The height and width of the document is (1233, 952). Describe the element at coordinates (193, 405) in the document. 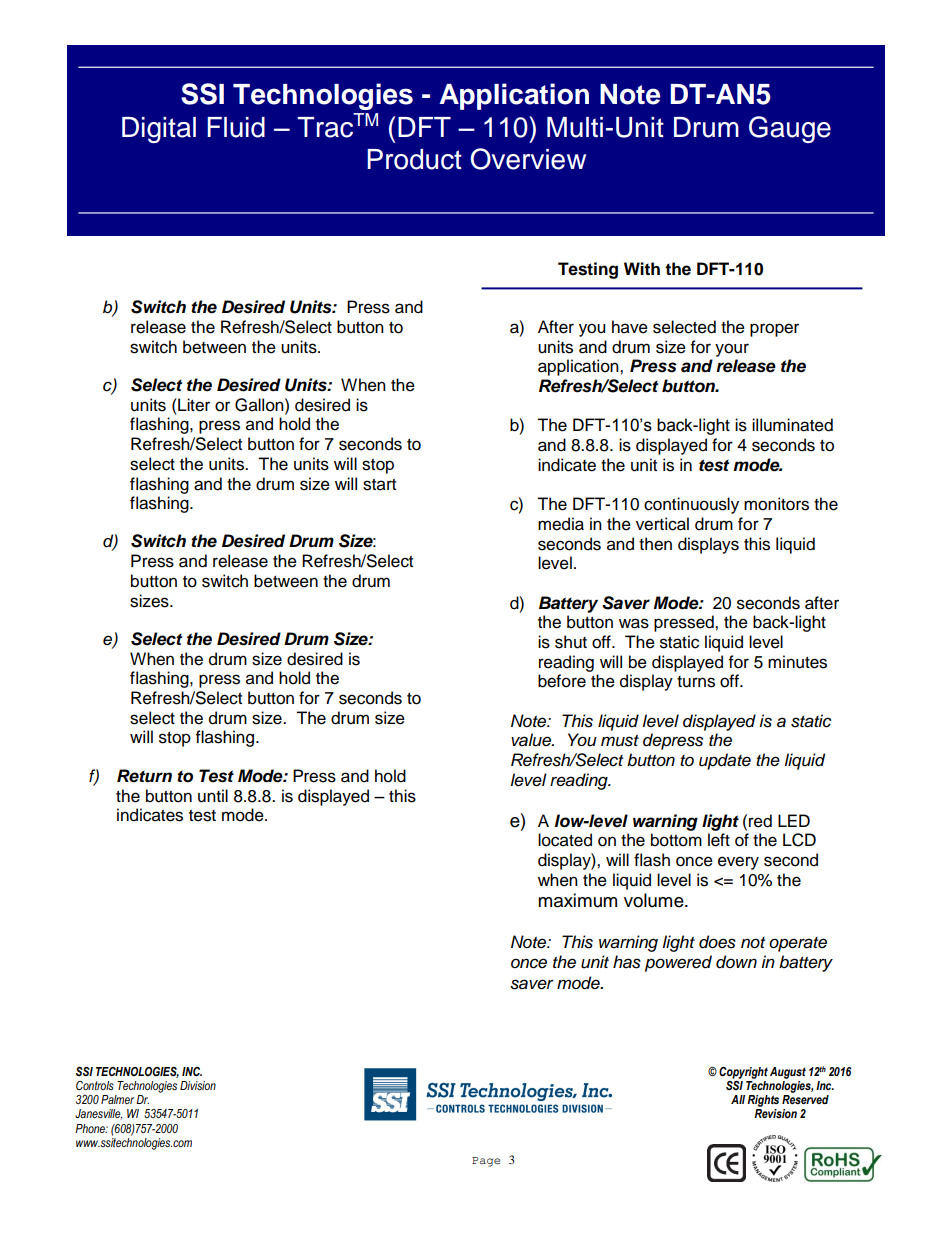

I see `Liter` at that location.
